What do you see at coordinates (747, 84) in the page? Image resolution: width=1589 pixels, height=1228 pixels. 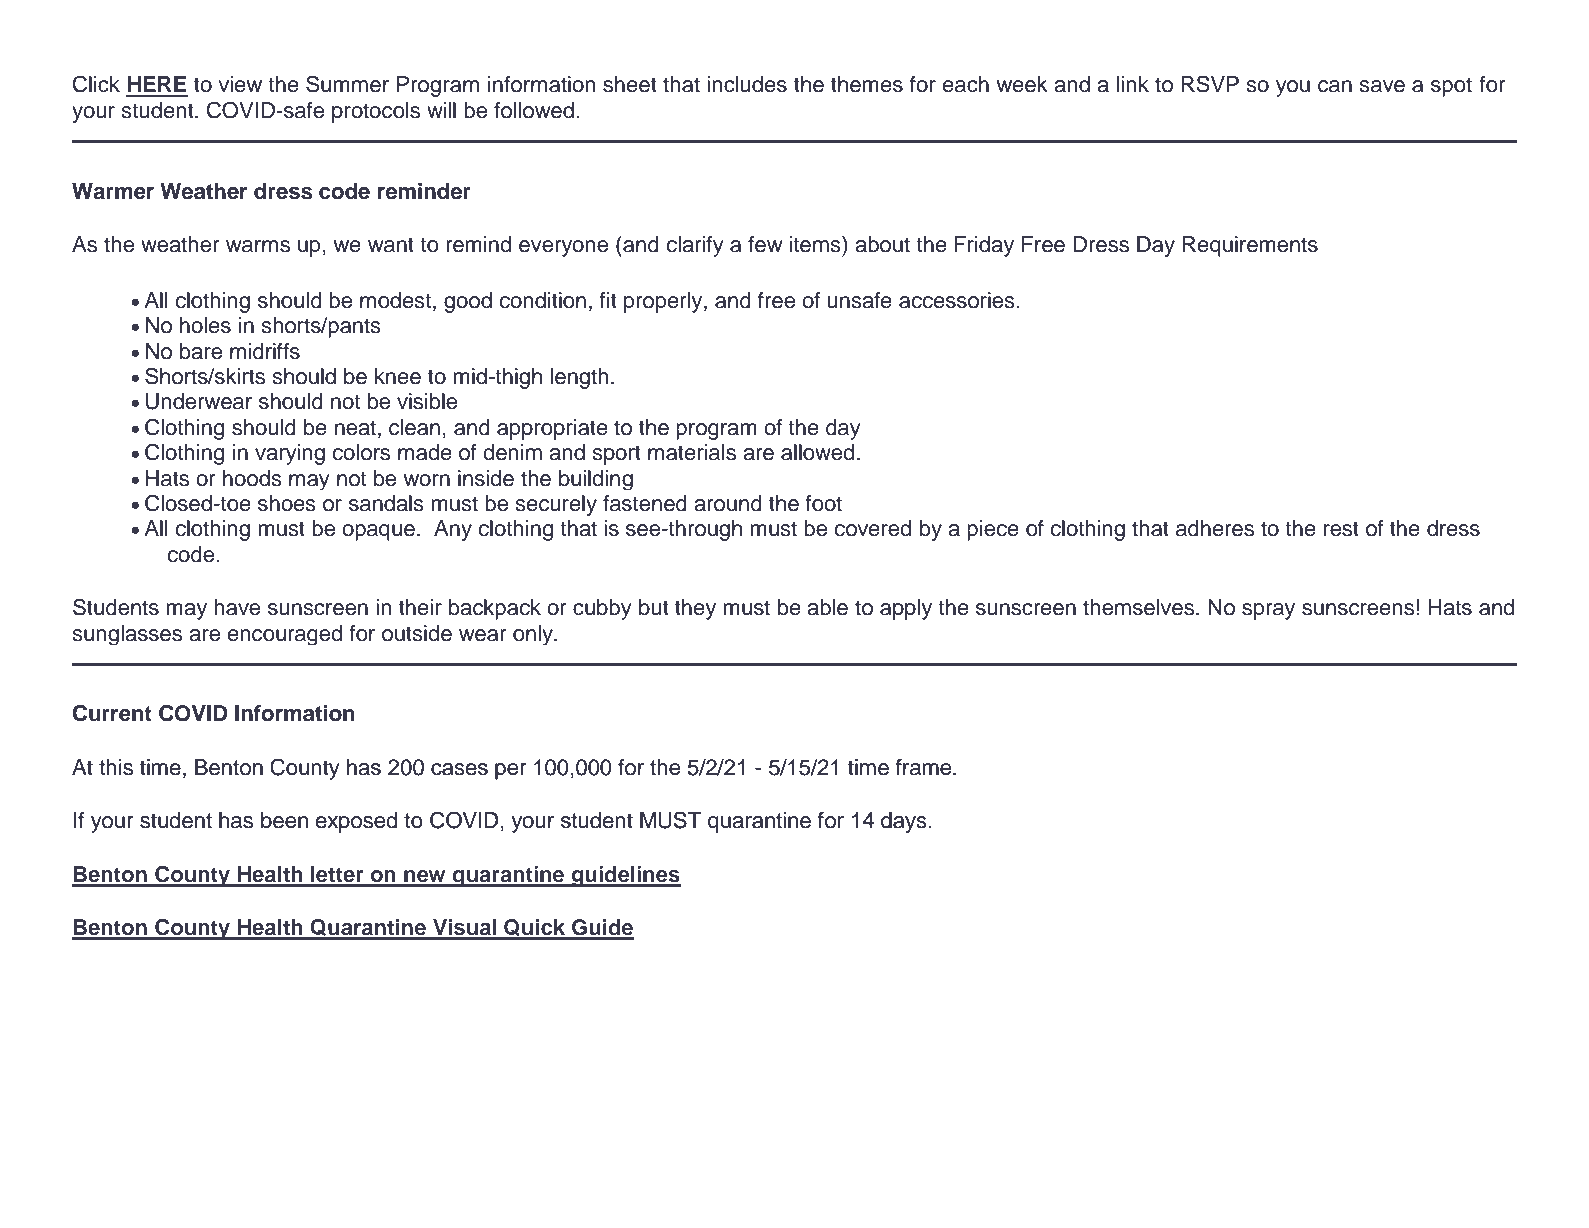 I see `includes` at bounding box center [747, 84].
